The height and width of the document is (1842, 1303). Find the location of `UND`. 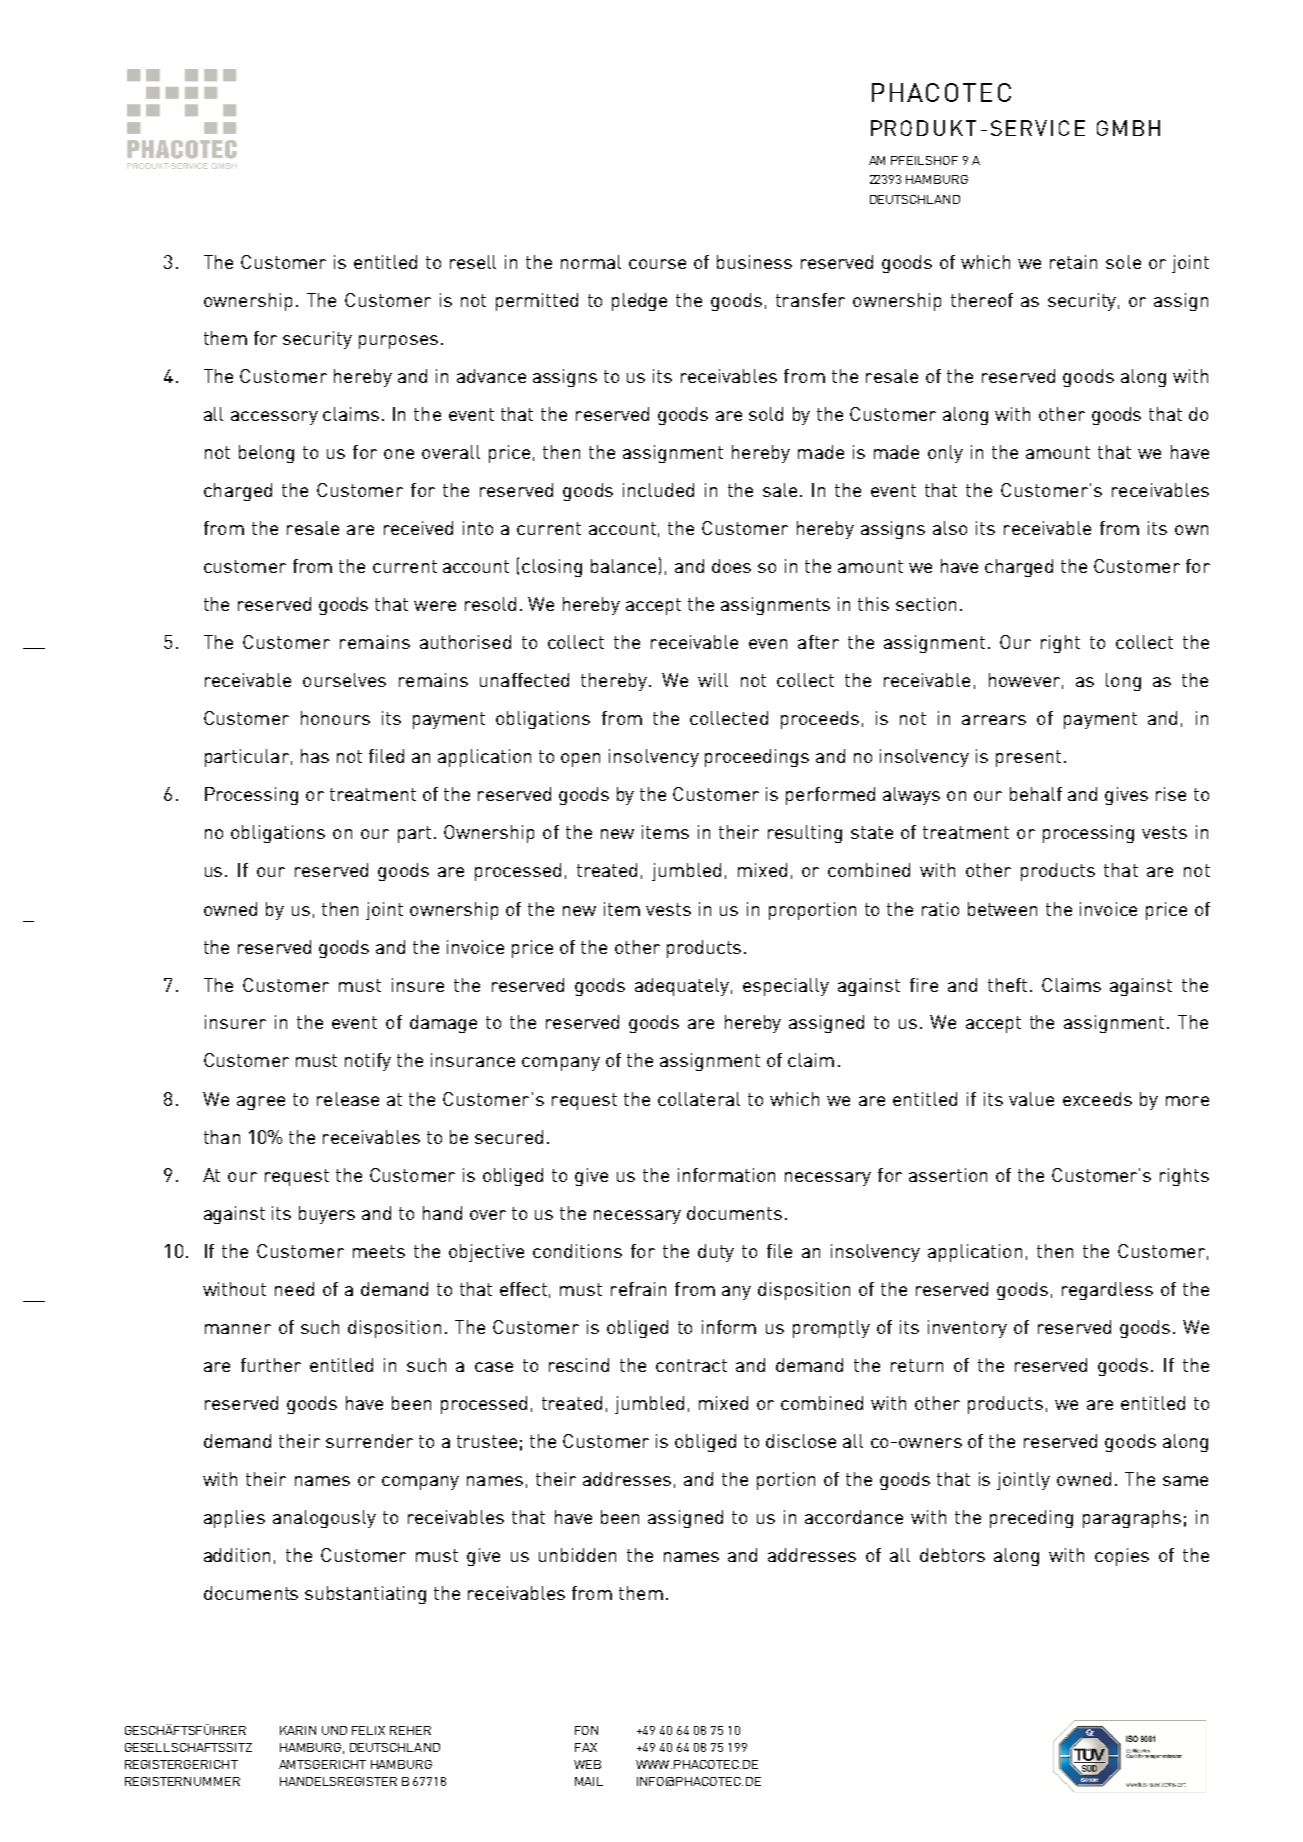

UND is located at coordinates (334, 1730).
